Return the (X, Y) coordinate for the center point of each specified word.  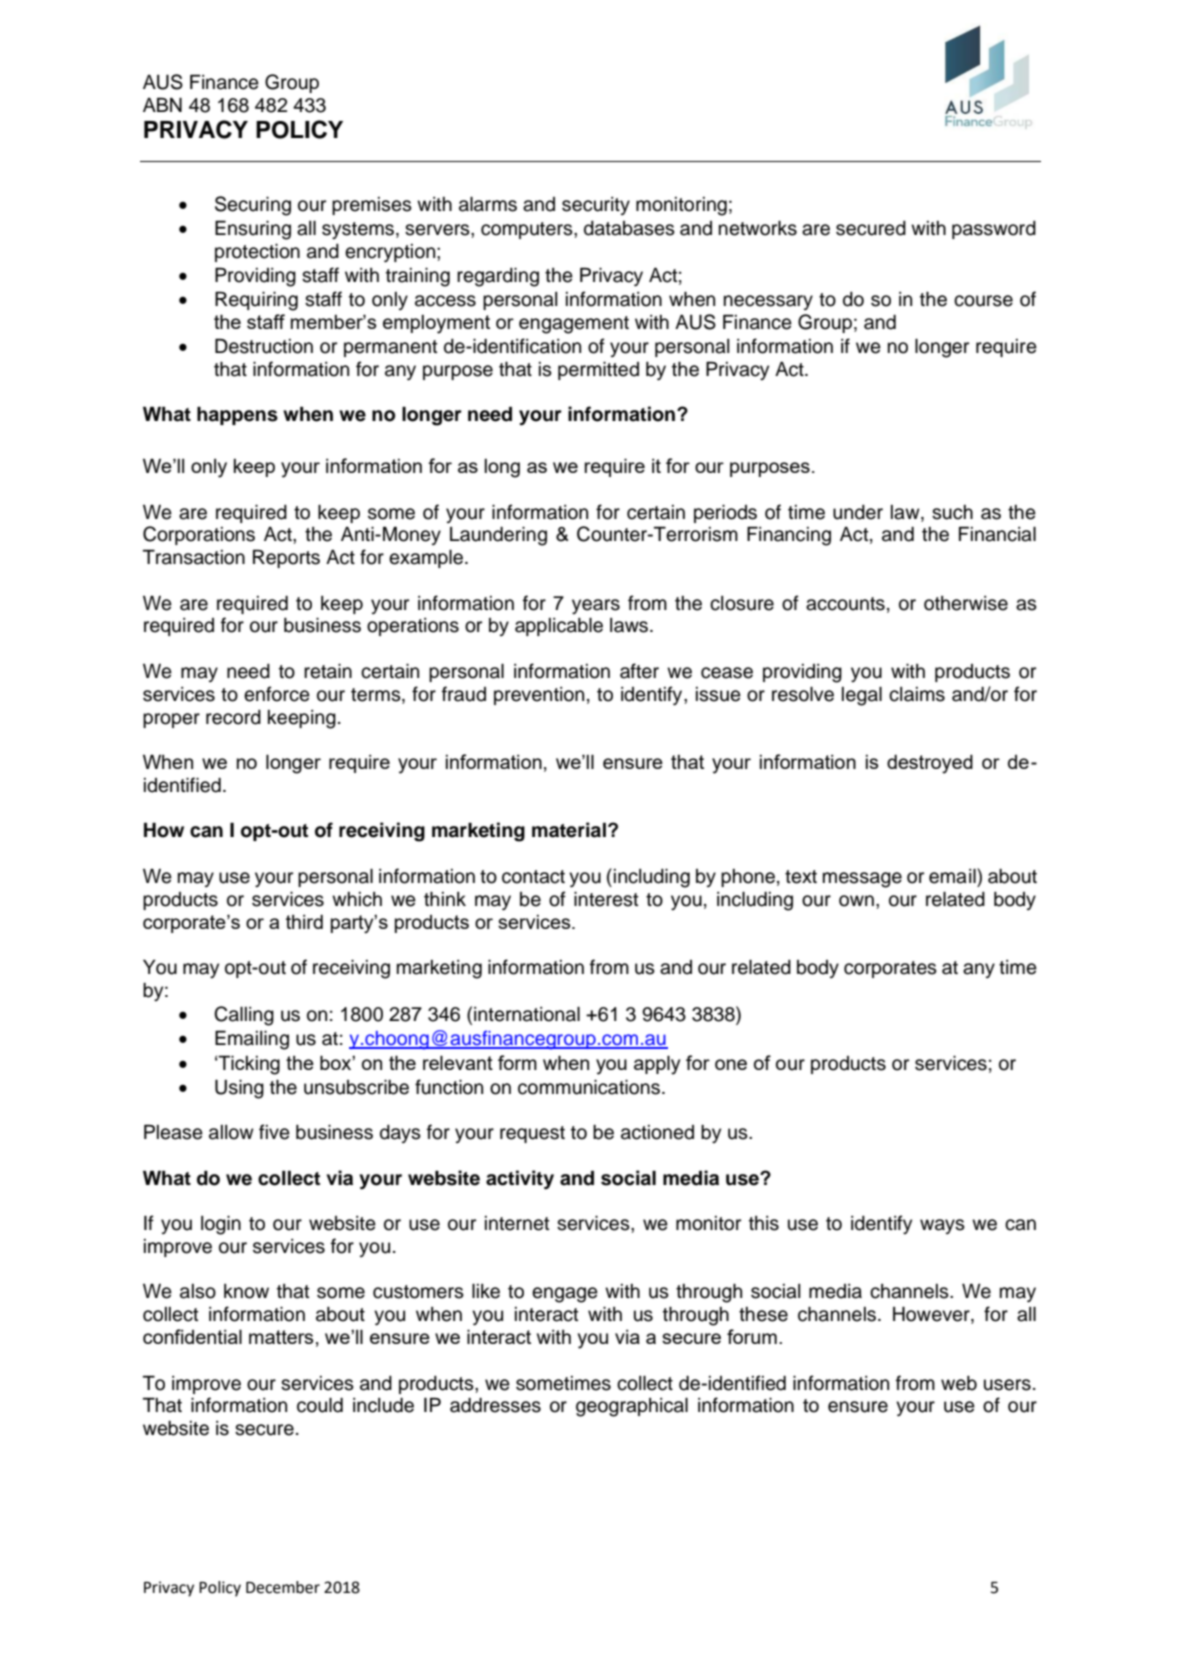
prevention (539, 696)
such (952, 512)
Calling (244, 1016)
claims (917, 694)
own (856, 901)
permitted (598, 371)
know (246, 1291)
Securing (253, 206)
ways (942, 1226)
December (283, 1587)
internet (517, 1223)
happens (237, 415)
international (527, 1014)
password (994, 230)
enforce (277, 694)
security (596, 206)
